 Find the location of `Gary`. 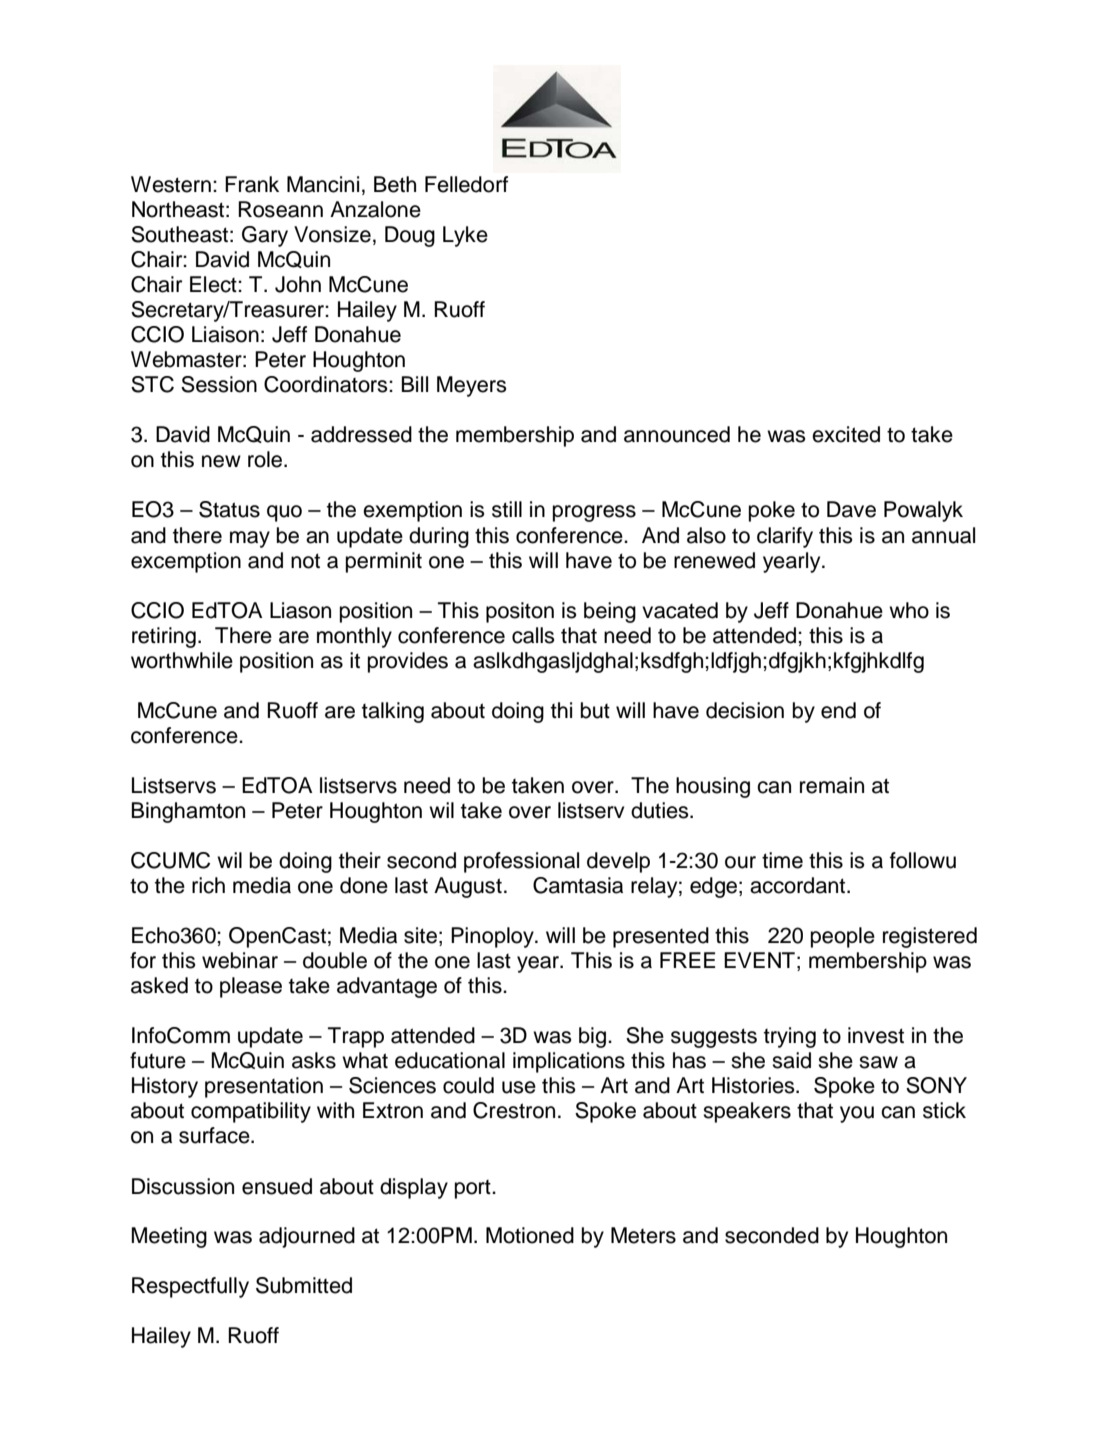

Gary is located at coordinates (265, 236).
